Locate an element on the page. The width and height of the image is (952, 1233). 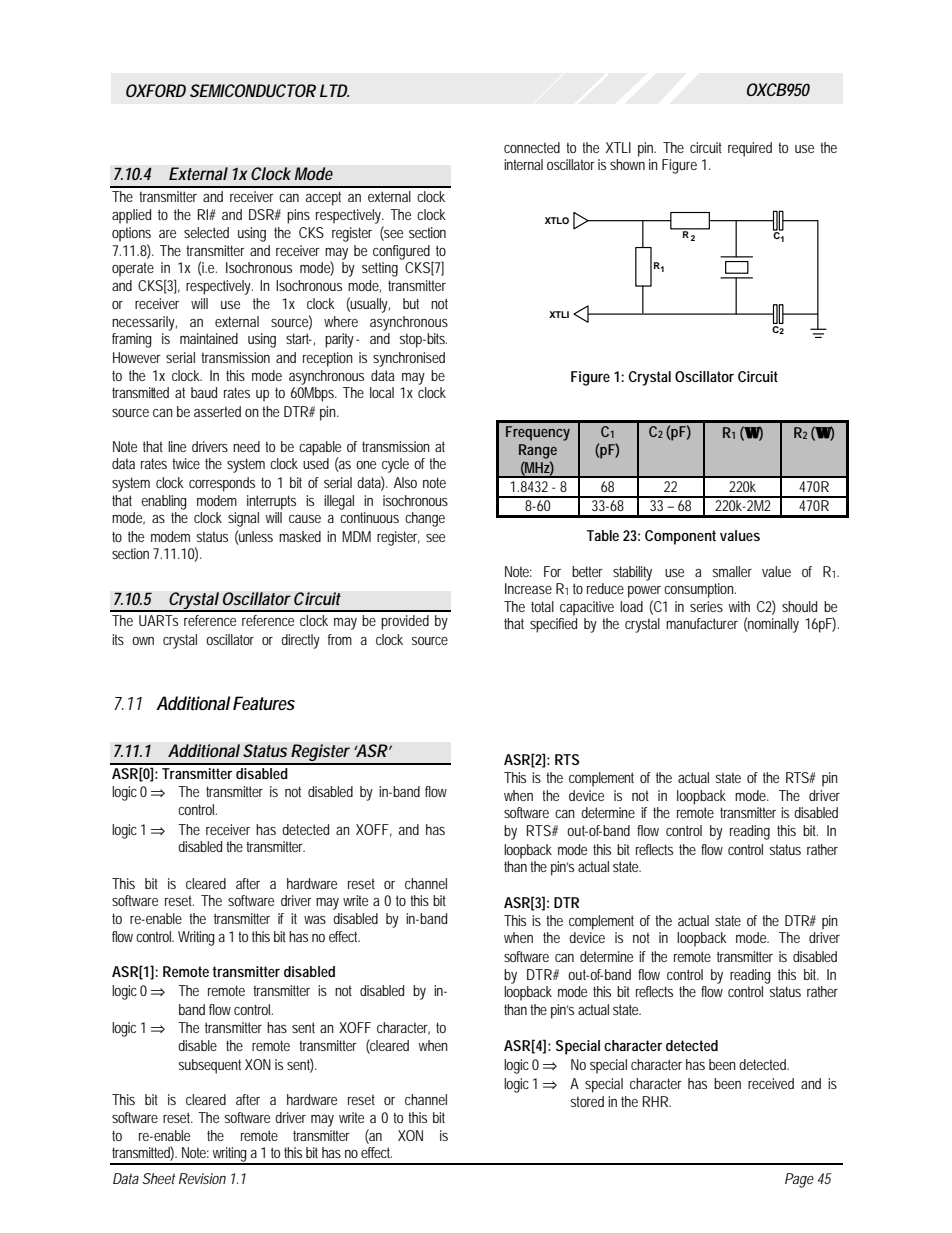
was is located at coordinates (315, 920).
